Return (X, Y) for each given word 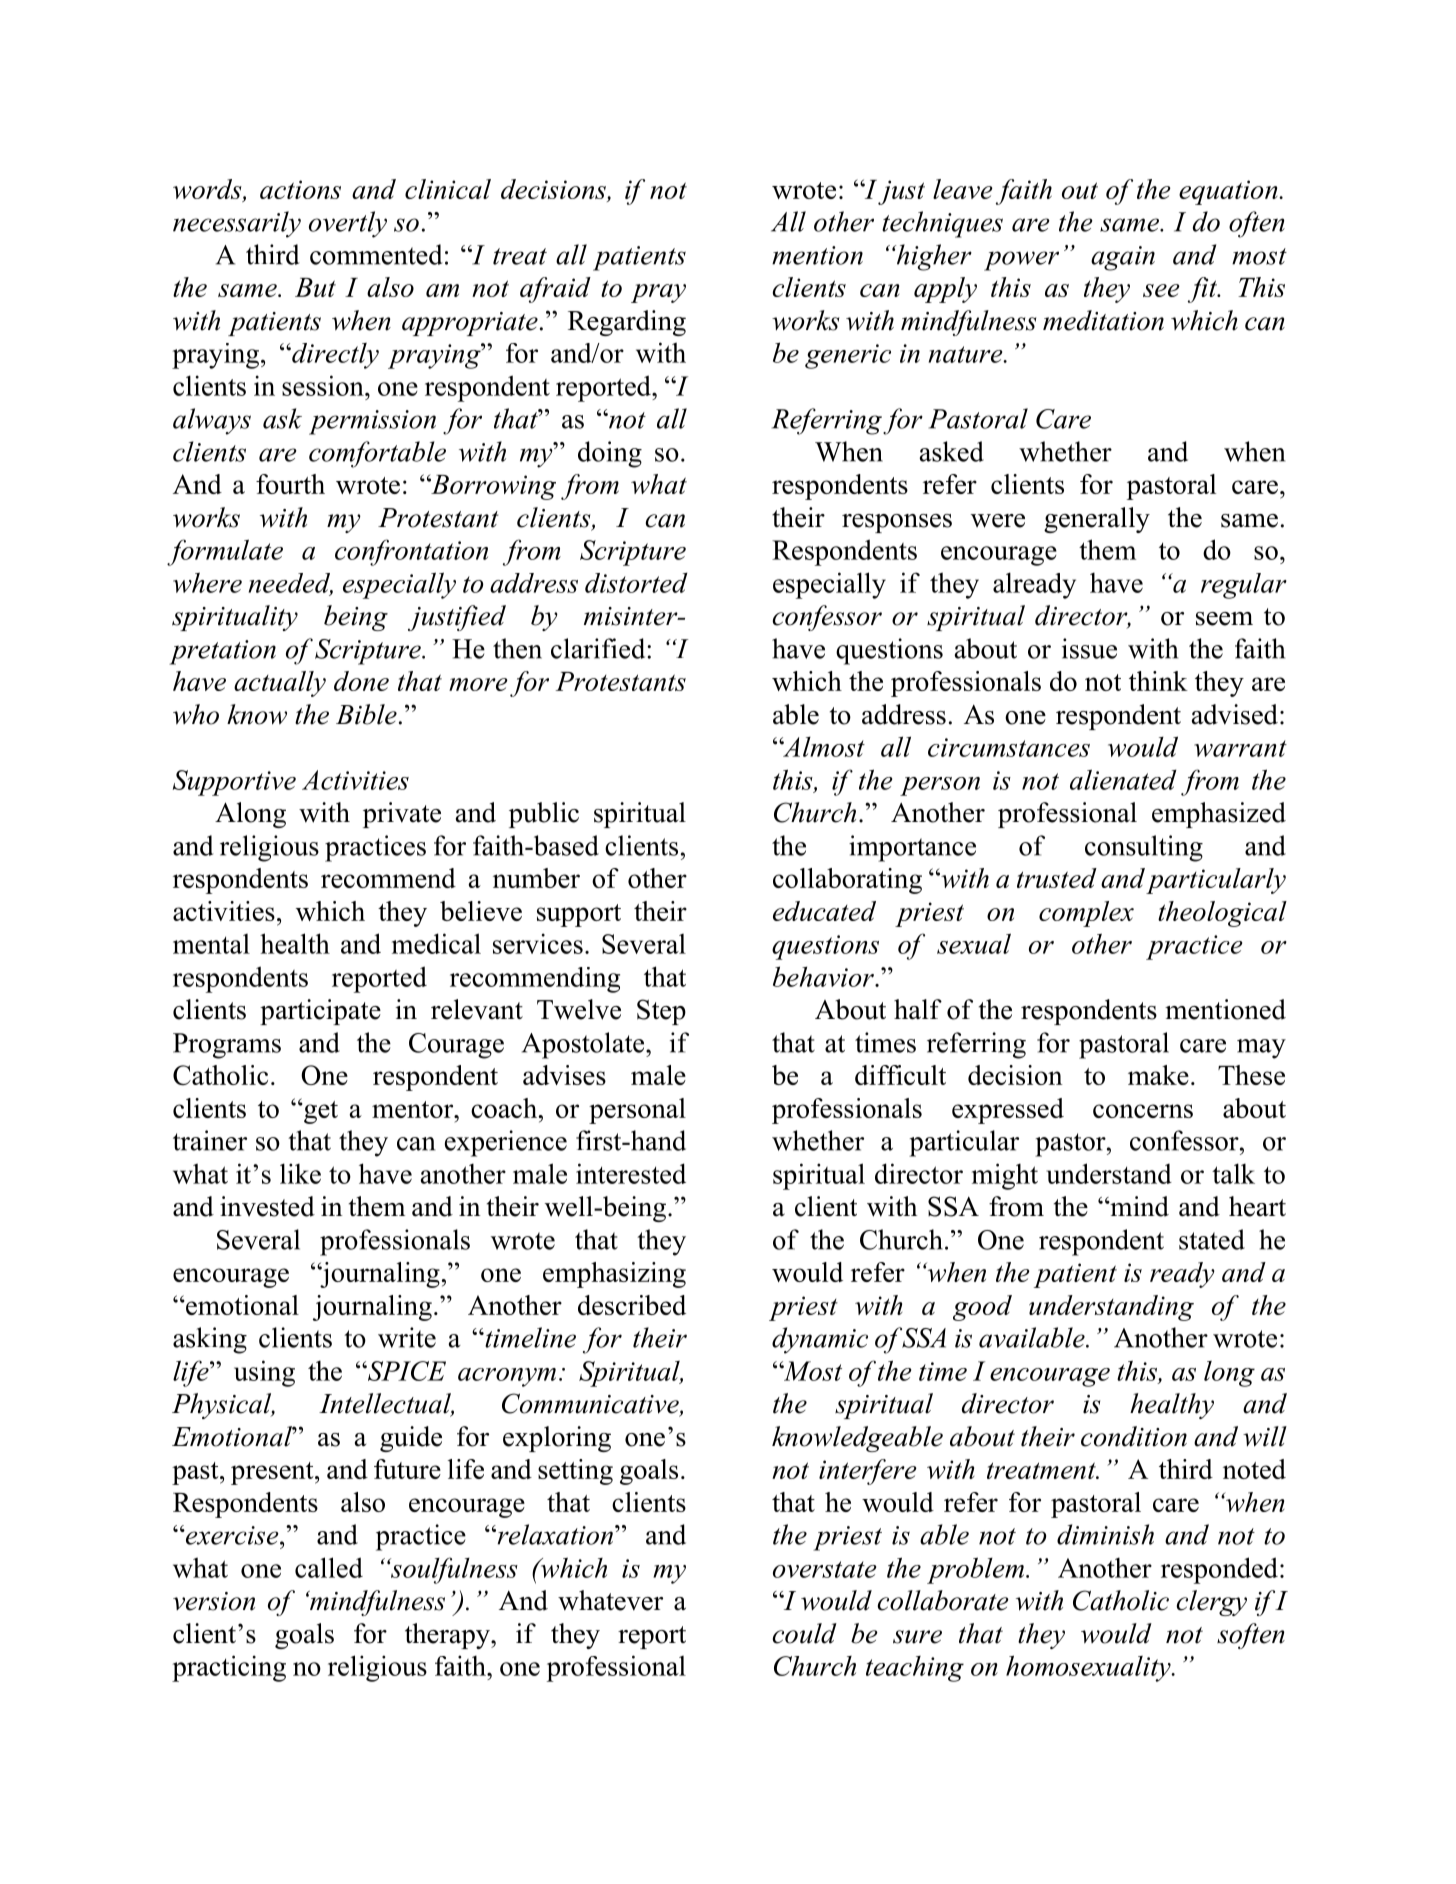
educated (824, 911)
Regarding (627, 323)
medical (436, 943)
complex (1086, 914)
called (329, 1567)
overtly (348, 224)
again (1123, 258)
